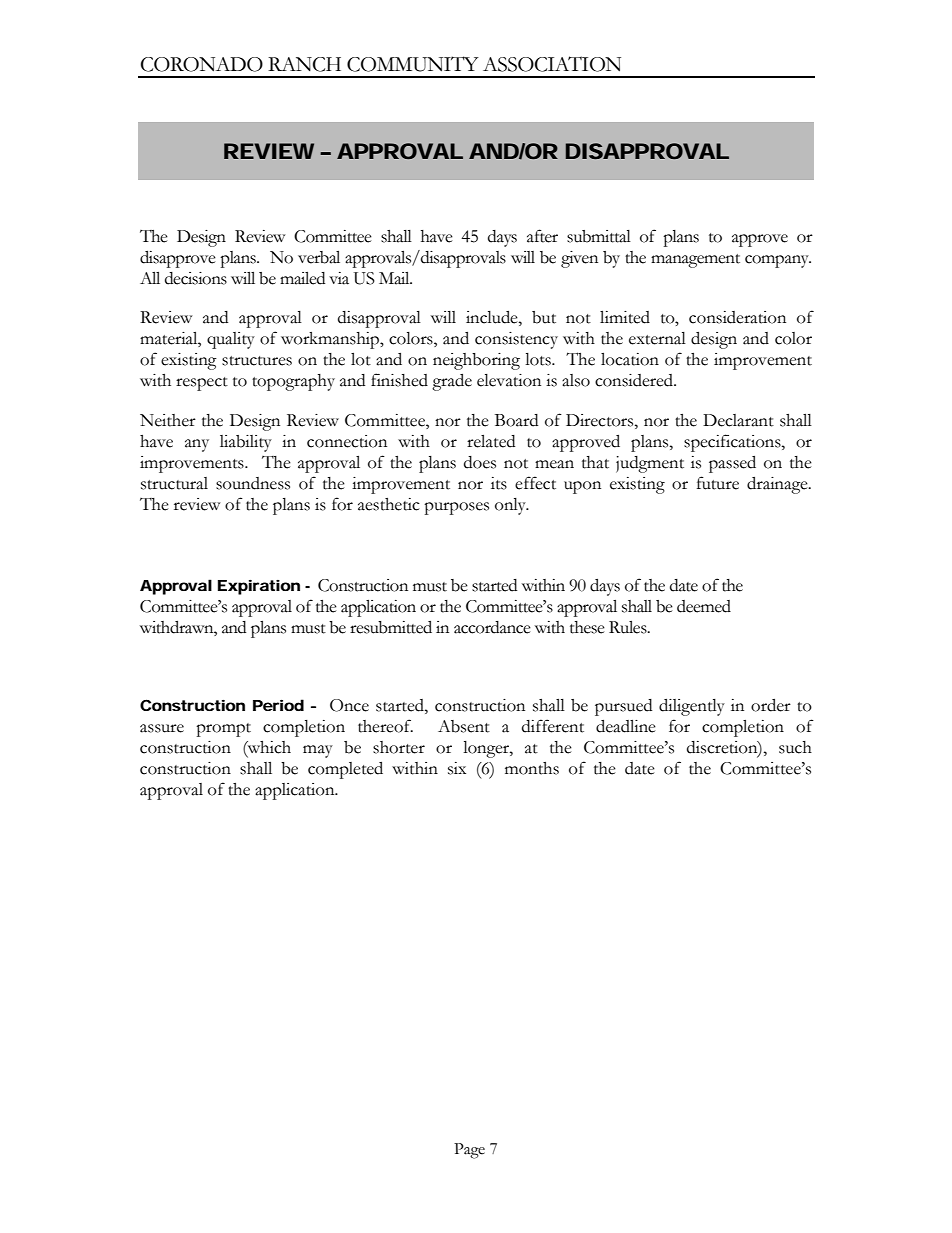  I want to click on CORONADO, so click(202, 64).
